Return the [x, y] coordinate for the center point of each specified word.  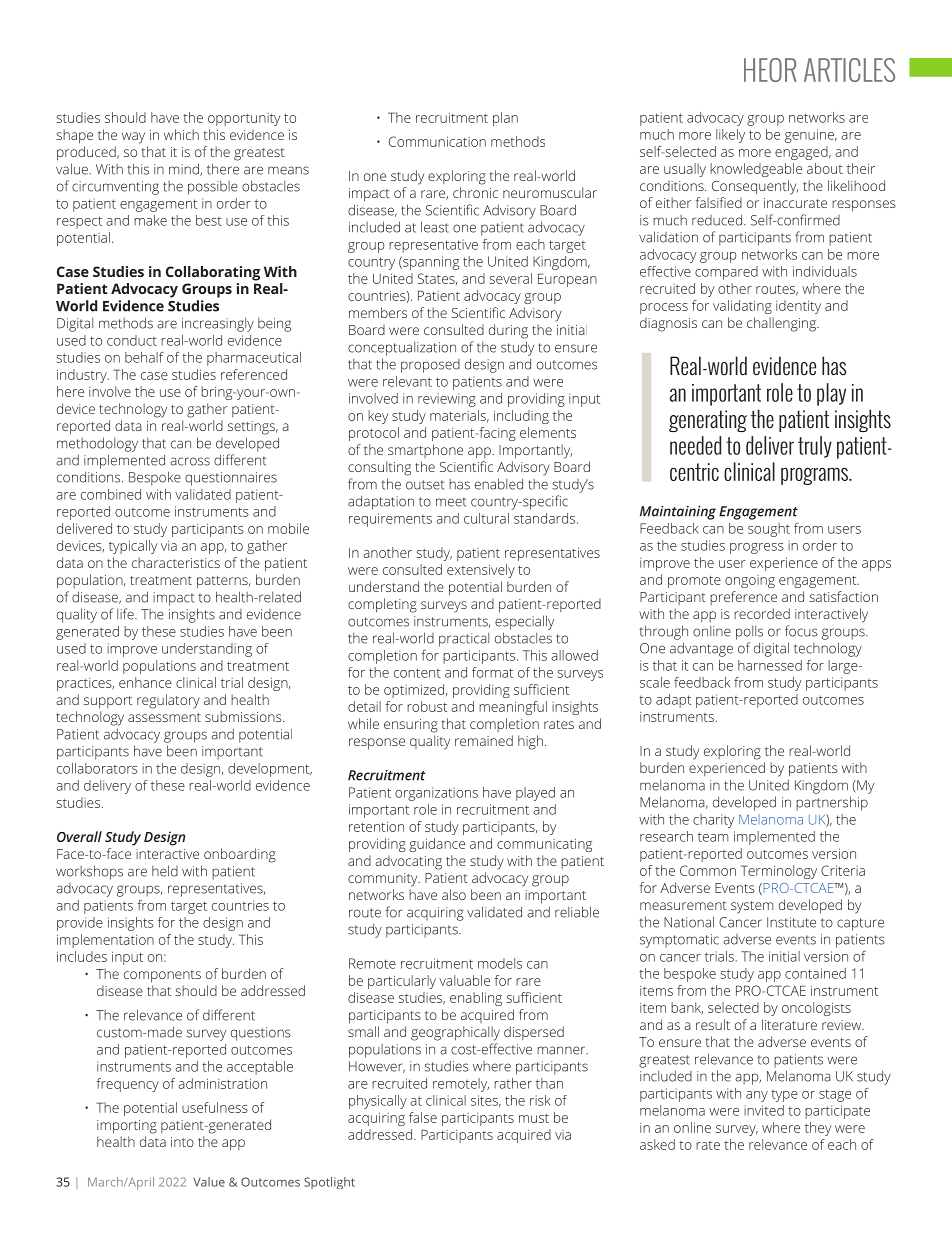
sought [769, 530]
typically [133, 547]
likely [730, 136]
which [181, 134]
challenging [782, 324]
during [508, 331]
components [162, 976]
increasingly [218, 325]
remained [484, 740]
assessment [164, 717]
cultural [486, 518]
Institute [791, 922]
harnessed [770, 665]
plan [505, 119]
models [500, 963]
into [182, 1142]
